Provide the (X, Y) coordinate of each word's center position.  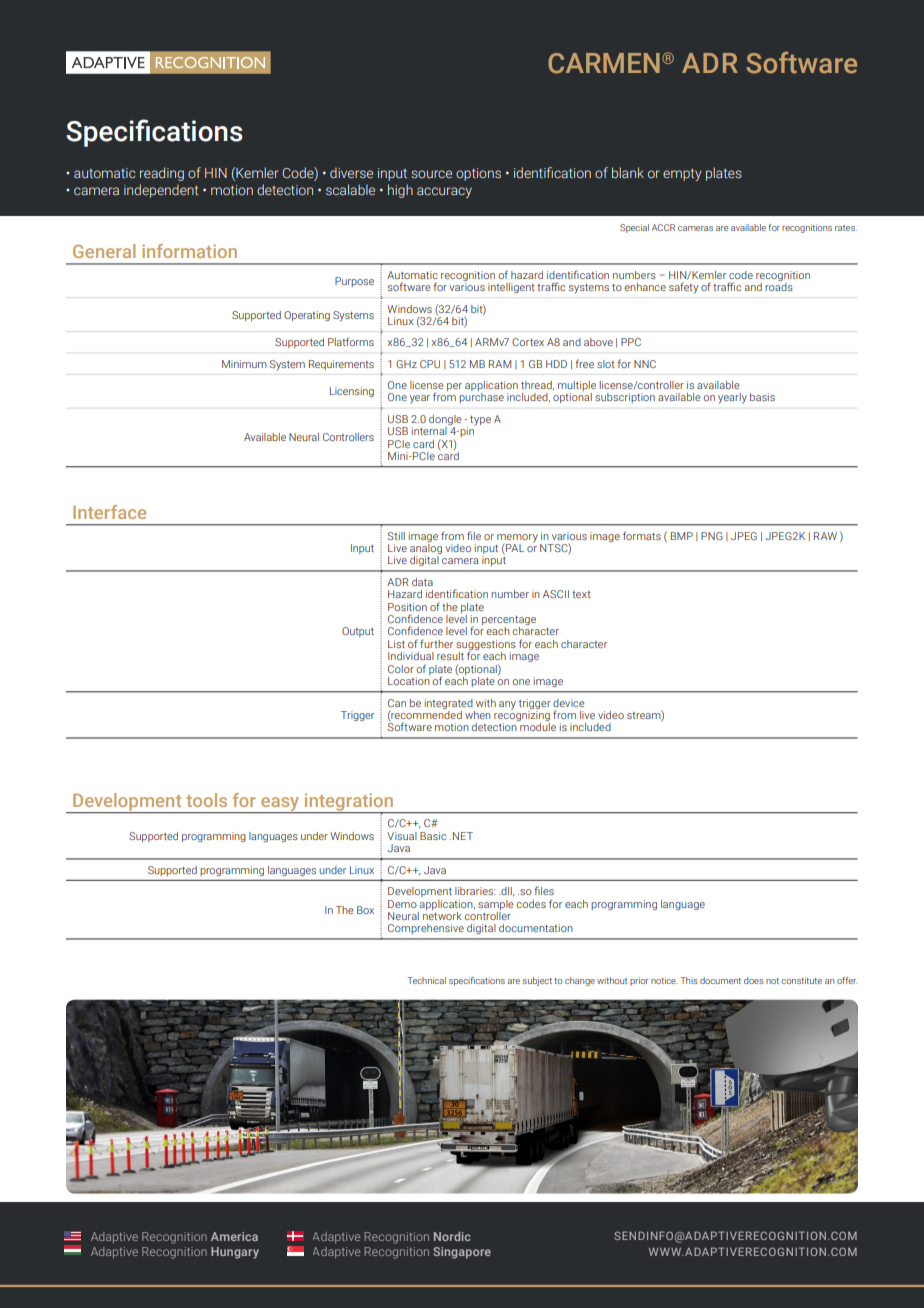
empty (682, 174)
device (569, 703)
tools (206, 800)
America (234, 1236)
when (478, 715)
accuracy (444, 192)
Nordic (452, 1236)
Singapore (462, 1253)
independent (161, 191)
